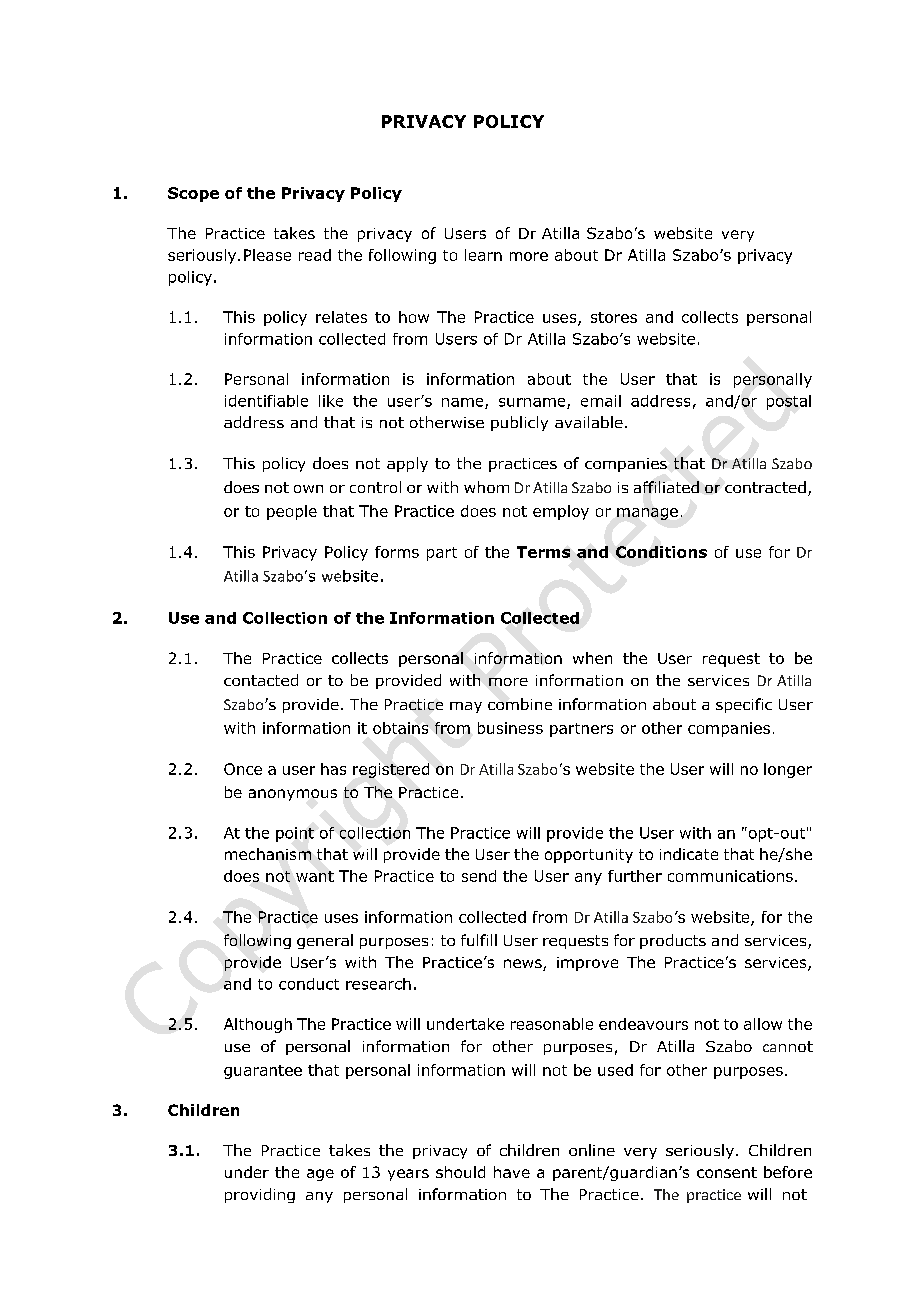 The image size is (924, 1308). Describe the element at coordinates (727, 1172) in the screenshot. I see `consent` at that location.
